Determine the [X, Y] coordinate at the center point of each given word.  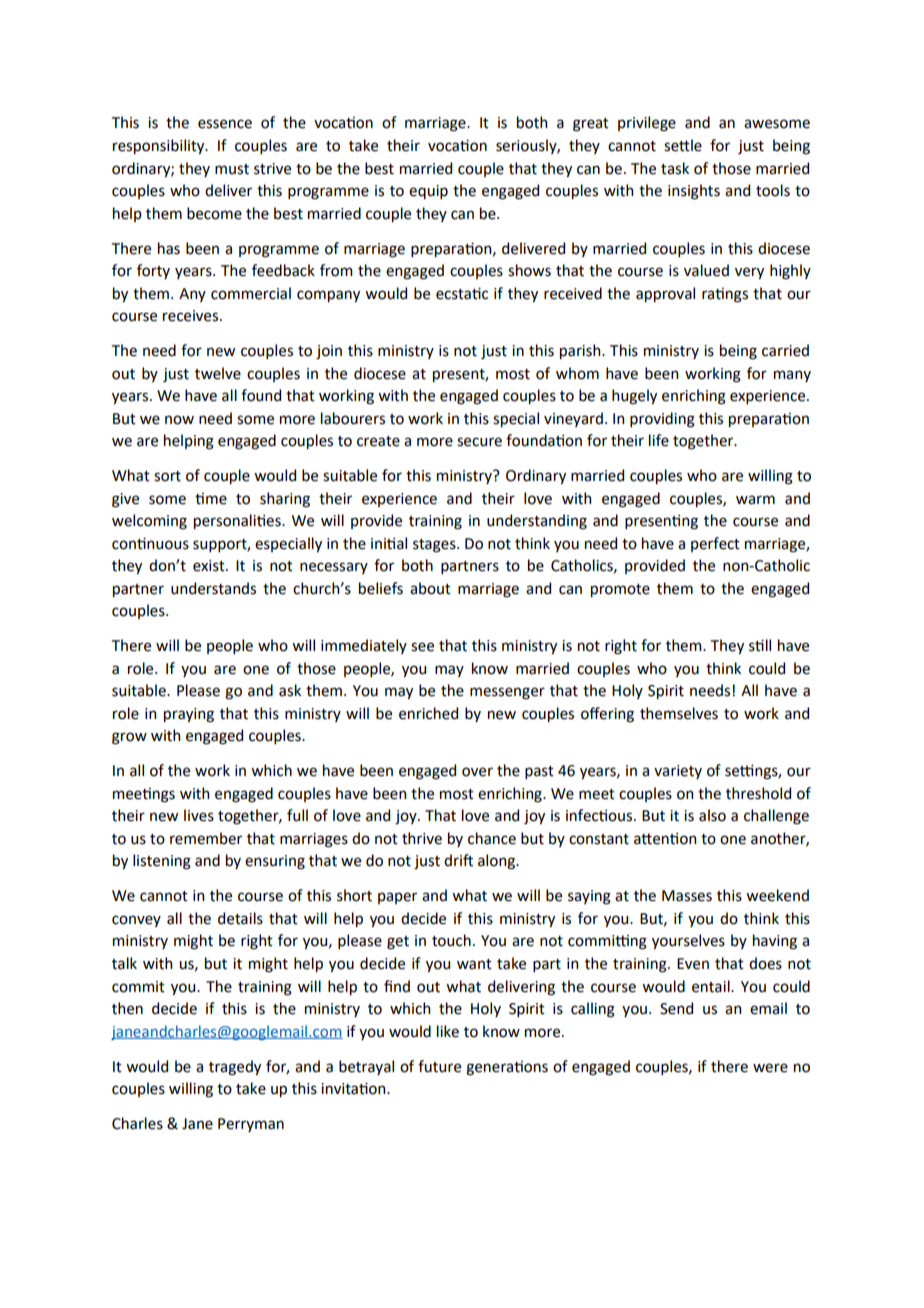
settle [683, 145]
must [232, 169]
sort [167, 476]
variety [678, 772]
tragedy [235, 1068]
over [477, 772]
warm [755, 500]
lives [199, 815]
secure [479, 442]
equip [428, 192]
